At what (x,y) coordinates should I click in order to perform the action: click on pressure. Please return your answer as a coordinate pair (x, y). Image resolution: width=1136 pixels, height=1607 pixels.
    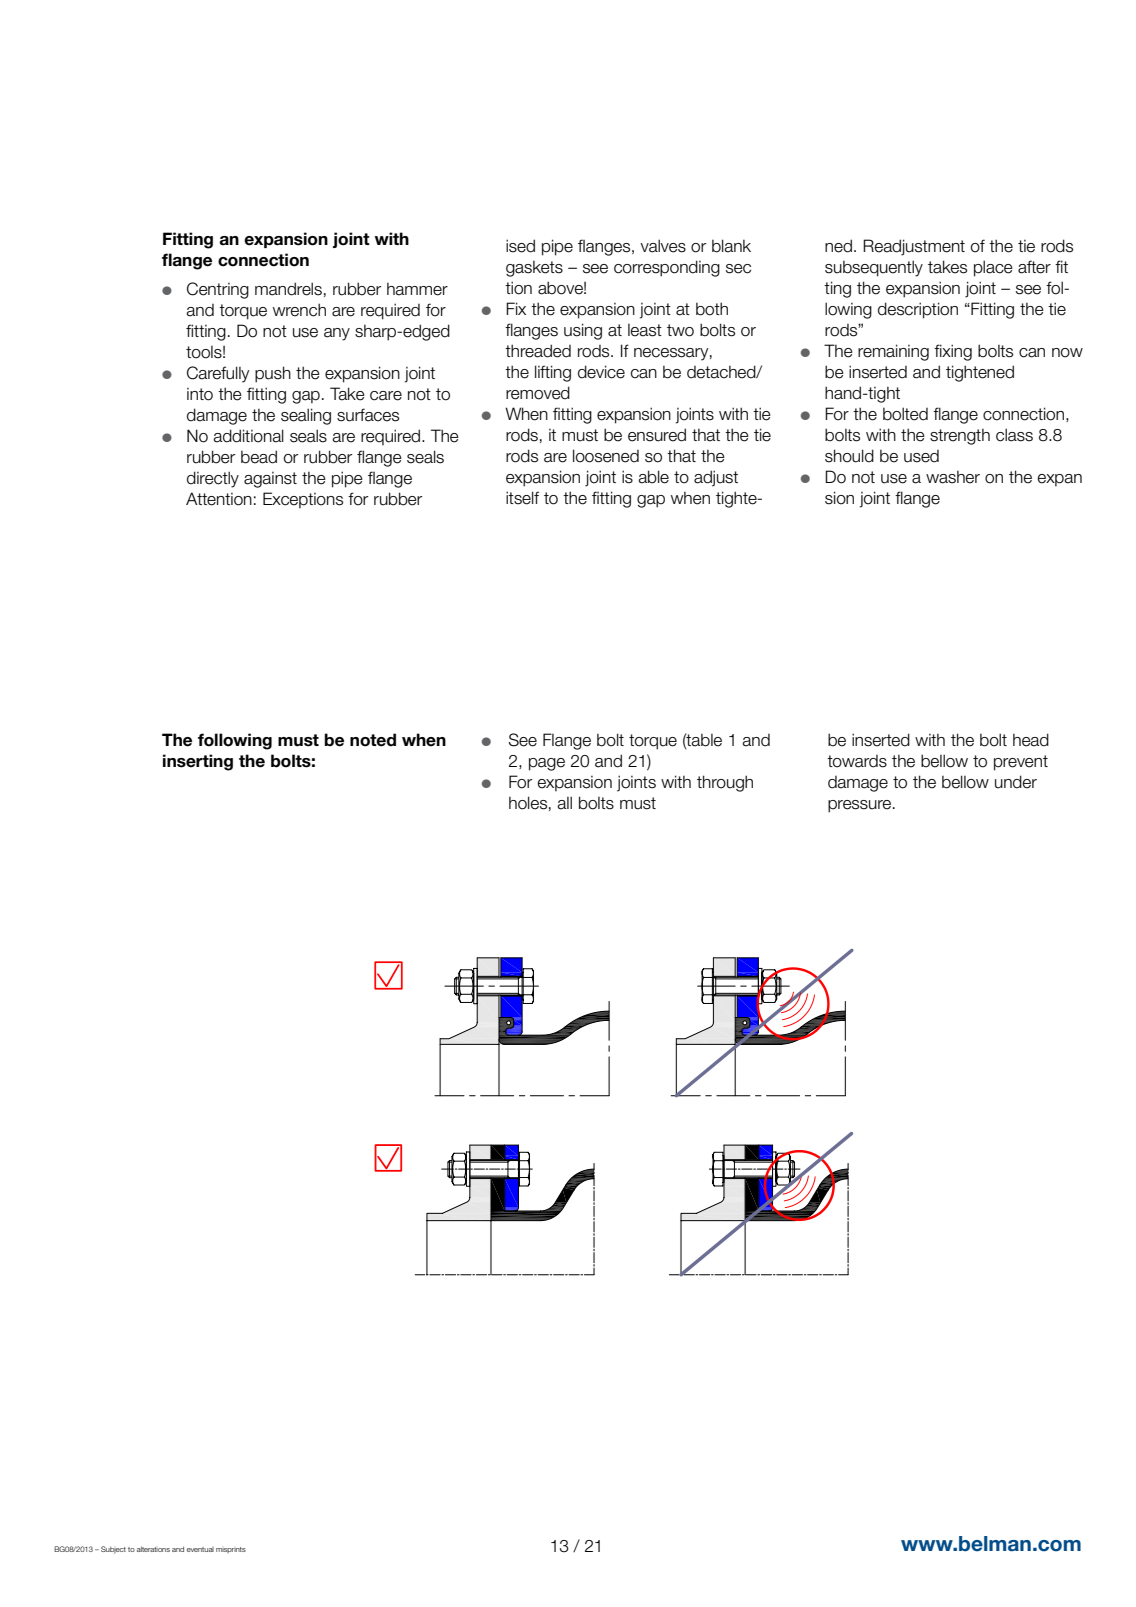
    Looking at the image, I should click on (861, 806).
